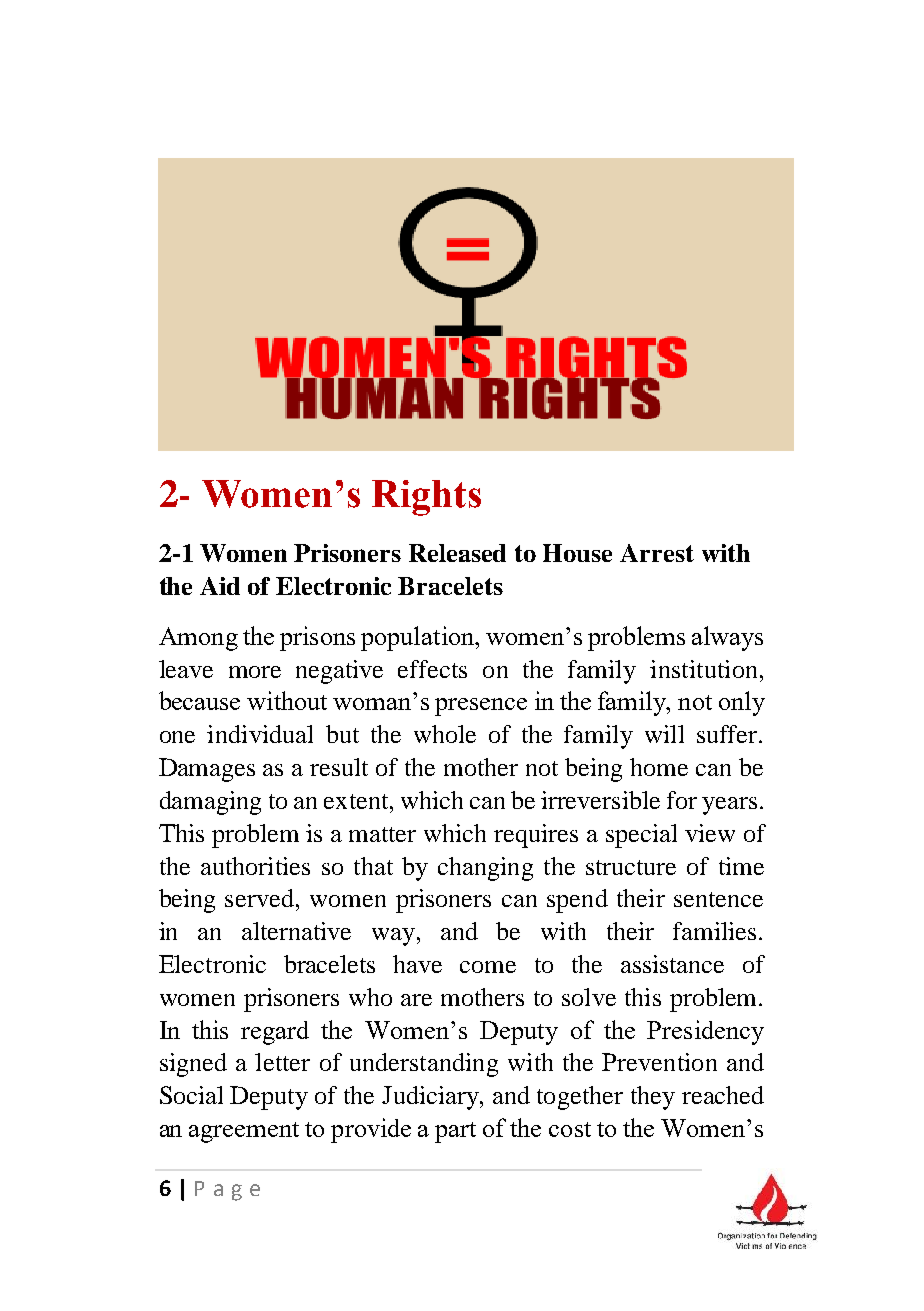 This screenshot has width=924, height=1311. What do you see at coordinates (455, 1132) in the screenshot?
I see `part` at bounding box center [455, 1132].
